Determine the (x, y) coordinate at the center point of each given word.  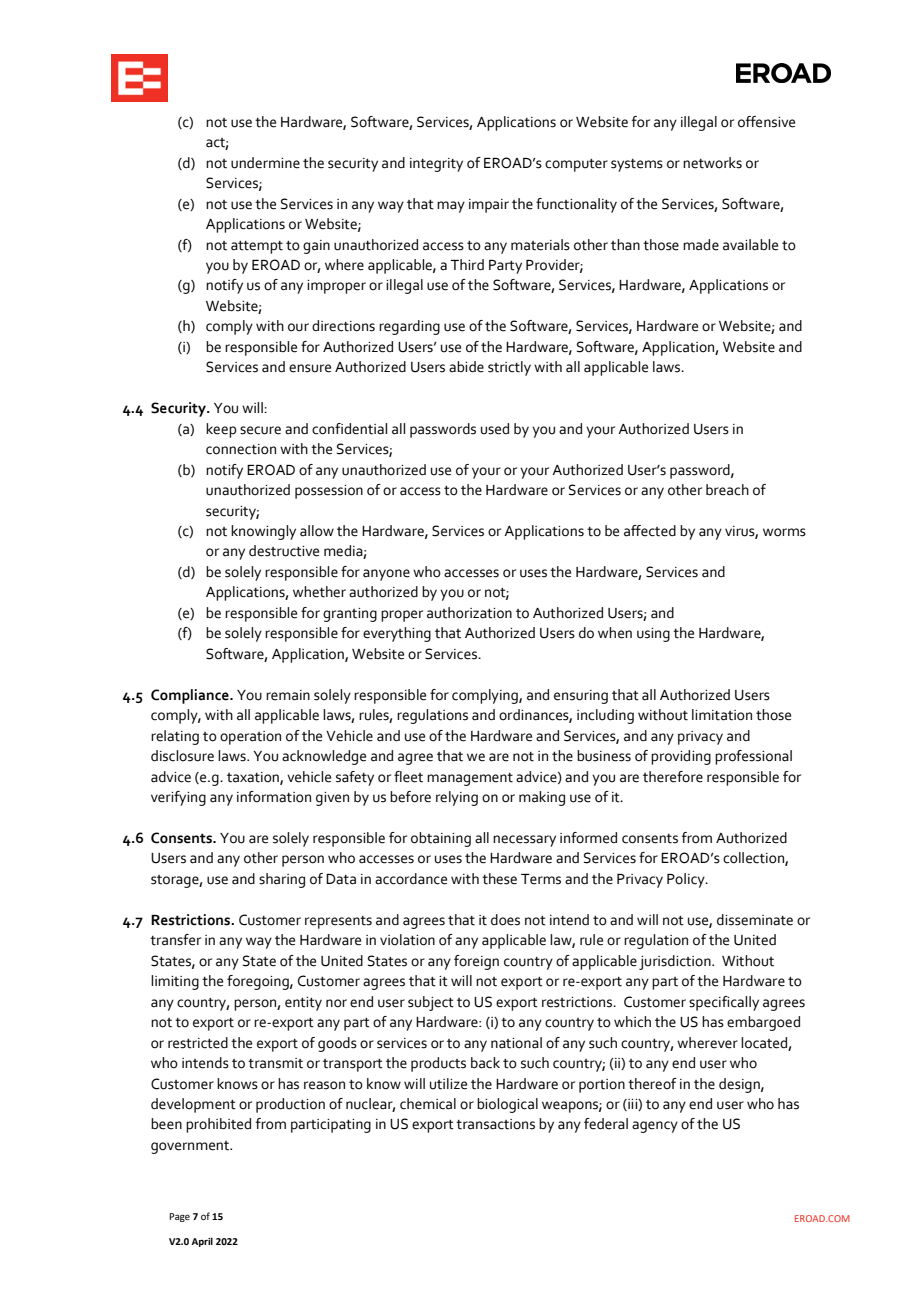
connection (241, 449)
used (495, 429)
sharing (282, 880)
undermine (265, 163)
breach (727, 490)
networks (712, 163)
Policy (687, 880)
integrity (436, 165)
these (499, 879)
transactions (495, 1124)
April (202, 1242)
